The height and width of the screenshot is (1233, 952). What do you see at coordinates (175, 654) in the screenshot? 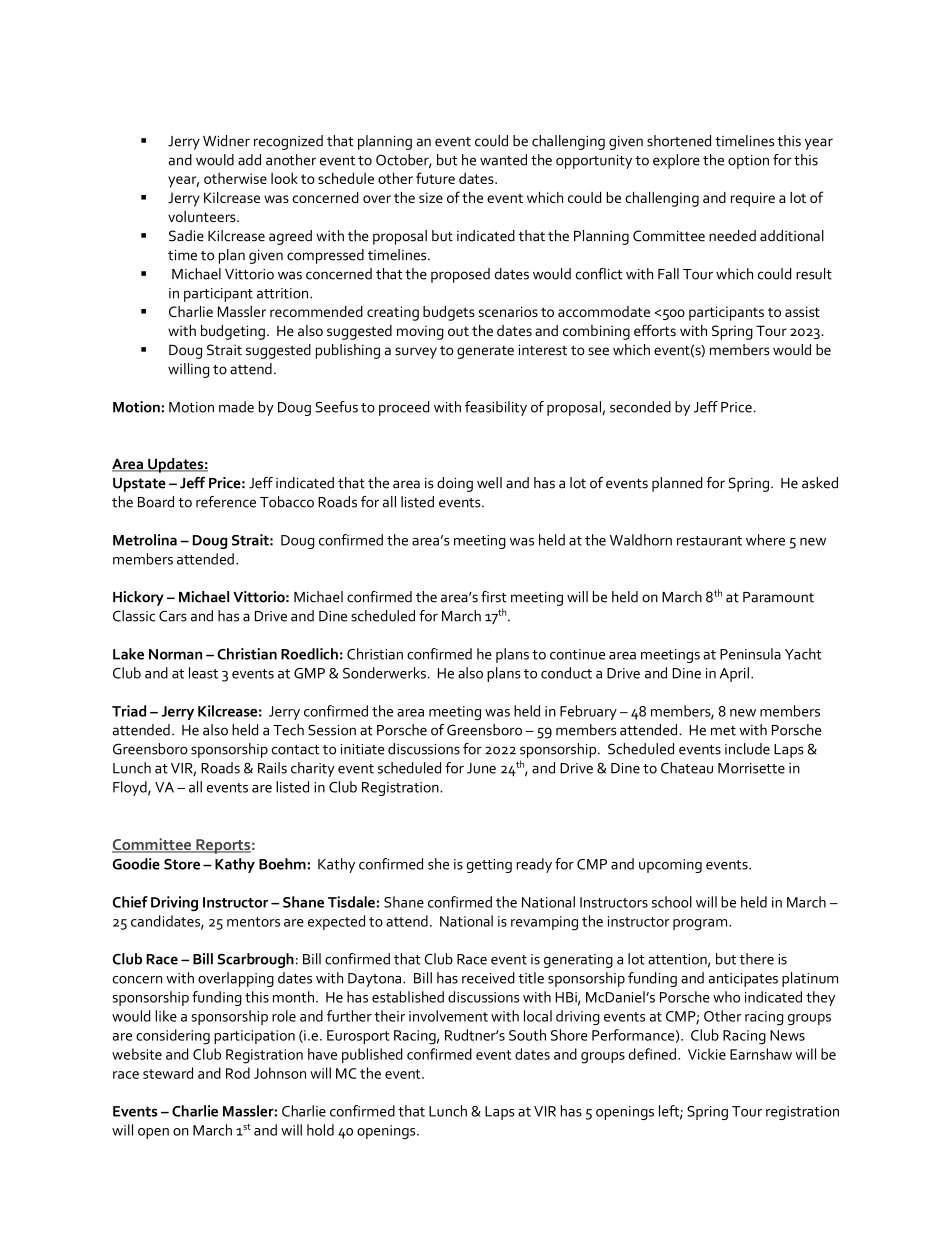
I see `Norman` at bounding box center [175, 654].
